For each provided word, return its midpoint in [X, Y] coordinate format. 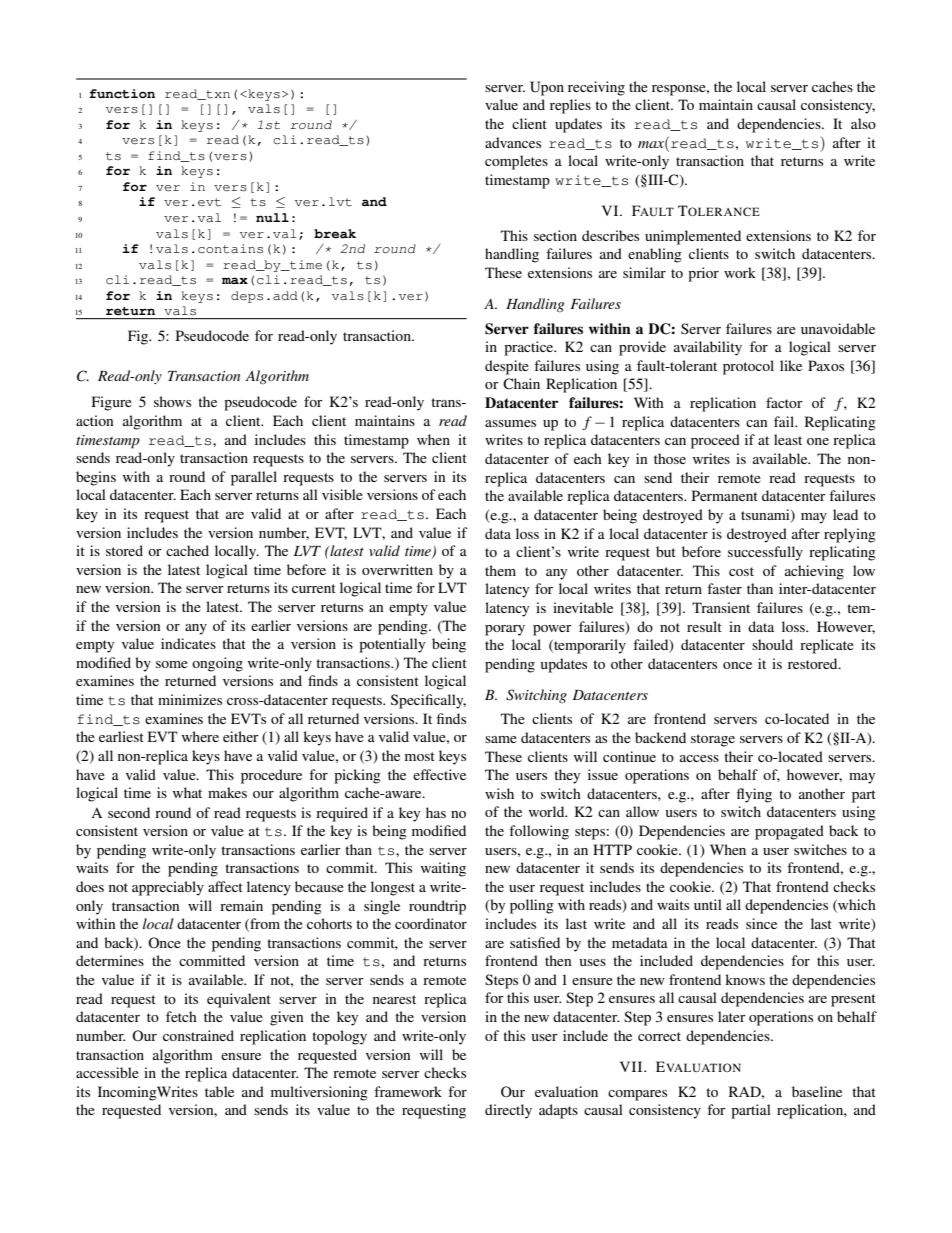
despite [507, 367]
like [791, 365]
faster [724, 588]
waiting [443, 869]
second [129, 812]
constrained [198, 1035]
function [122, 94]
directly [508, 1111]
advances [513, 142]
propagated [789, 832]
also [863, 123]
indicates [188, 643]
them [500, 570]
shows [172, 401]
